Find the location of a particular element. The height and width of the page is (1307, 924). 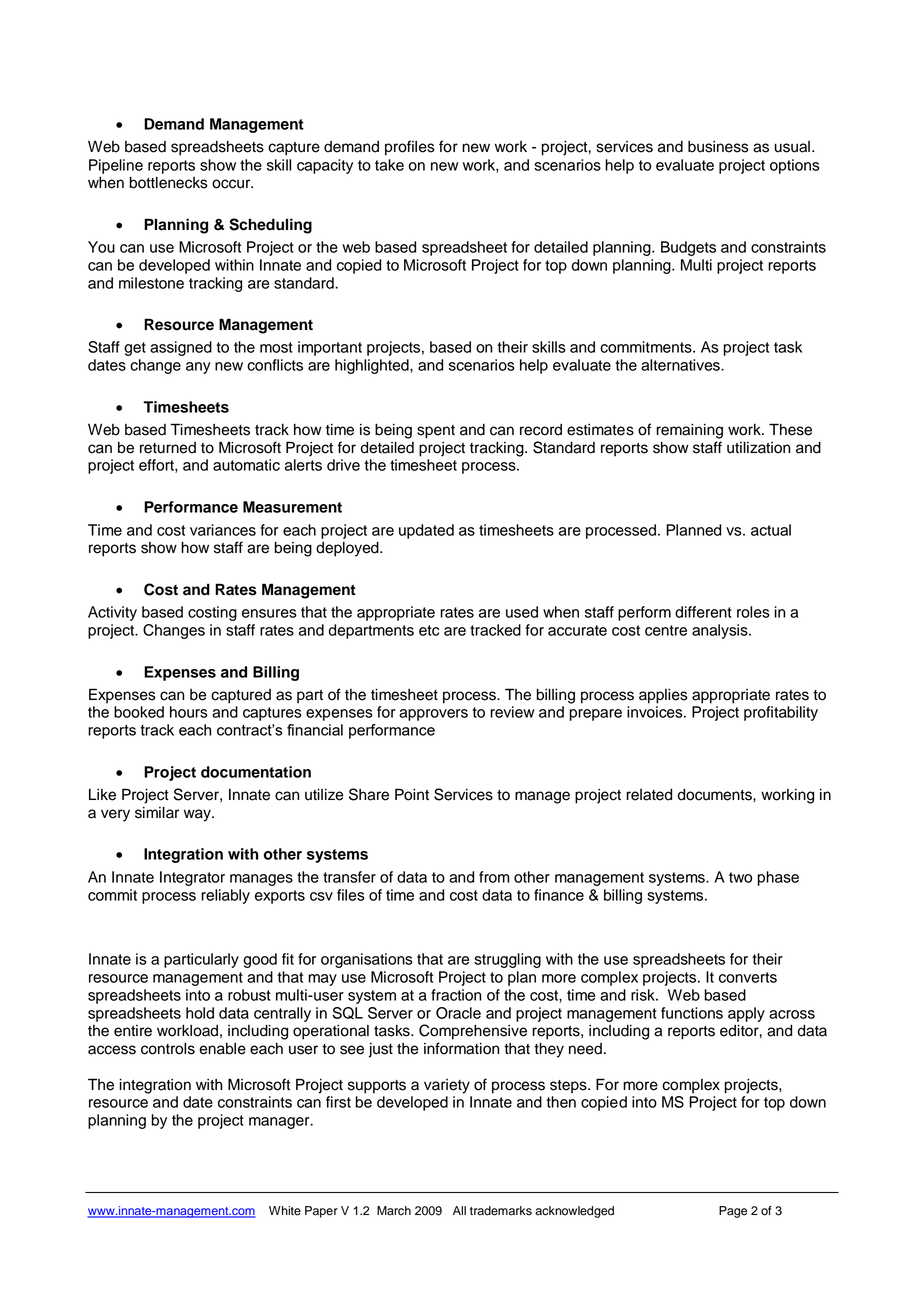

bottlenecks is located at coordinates (169, 182).
